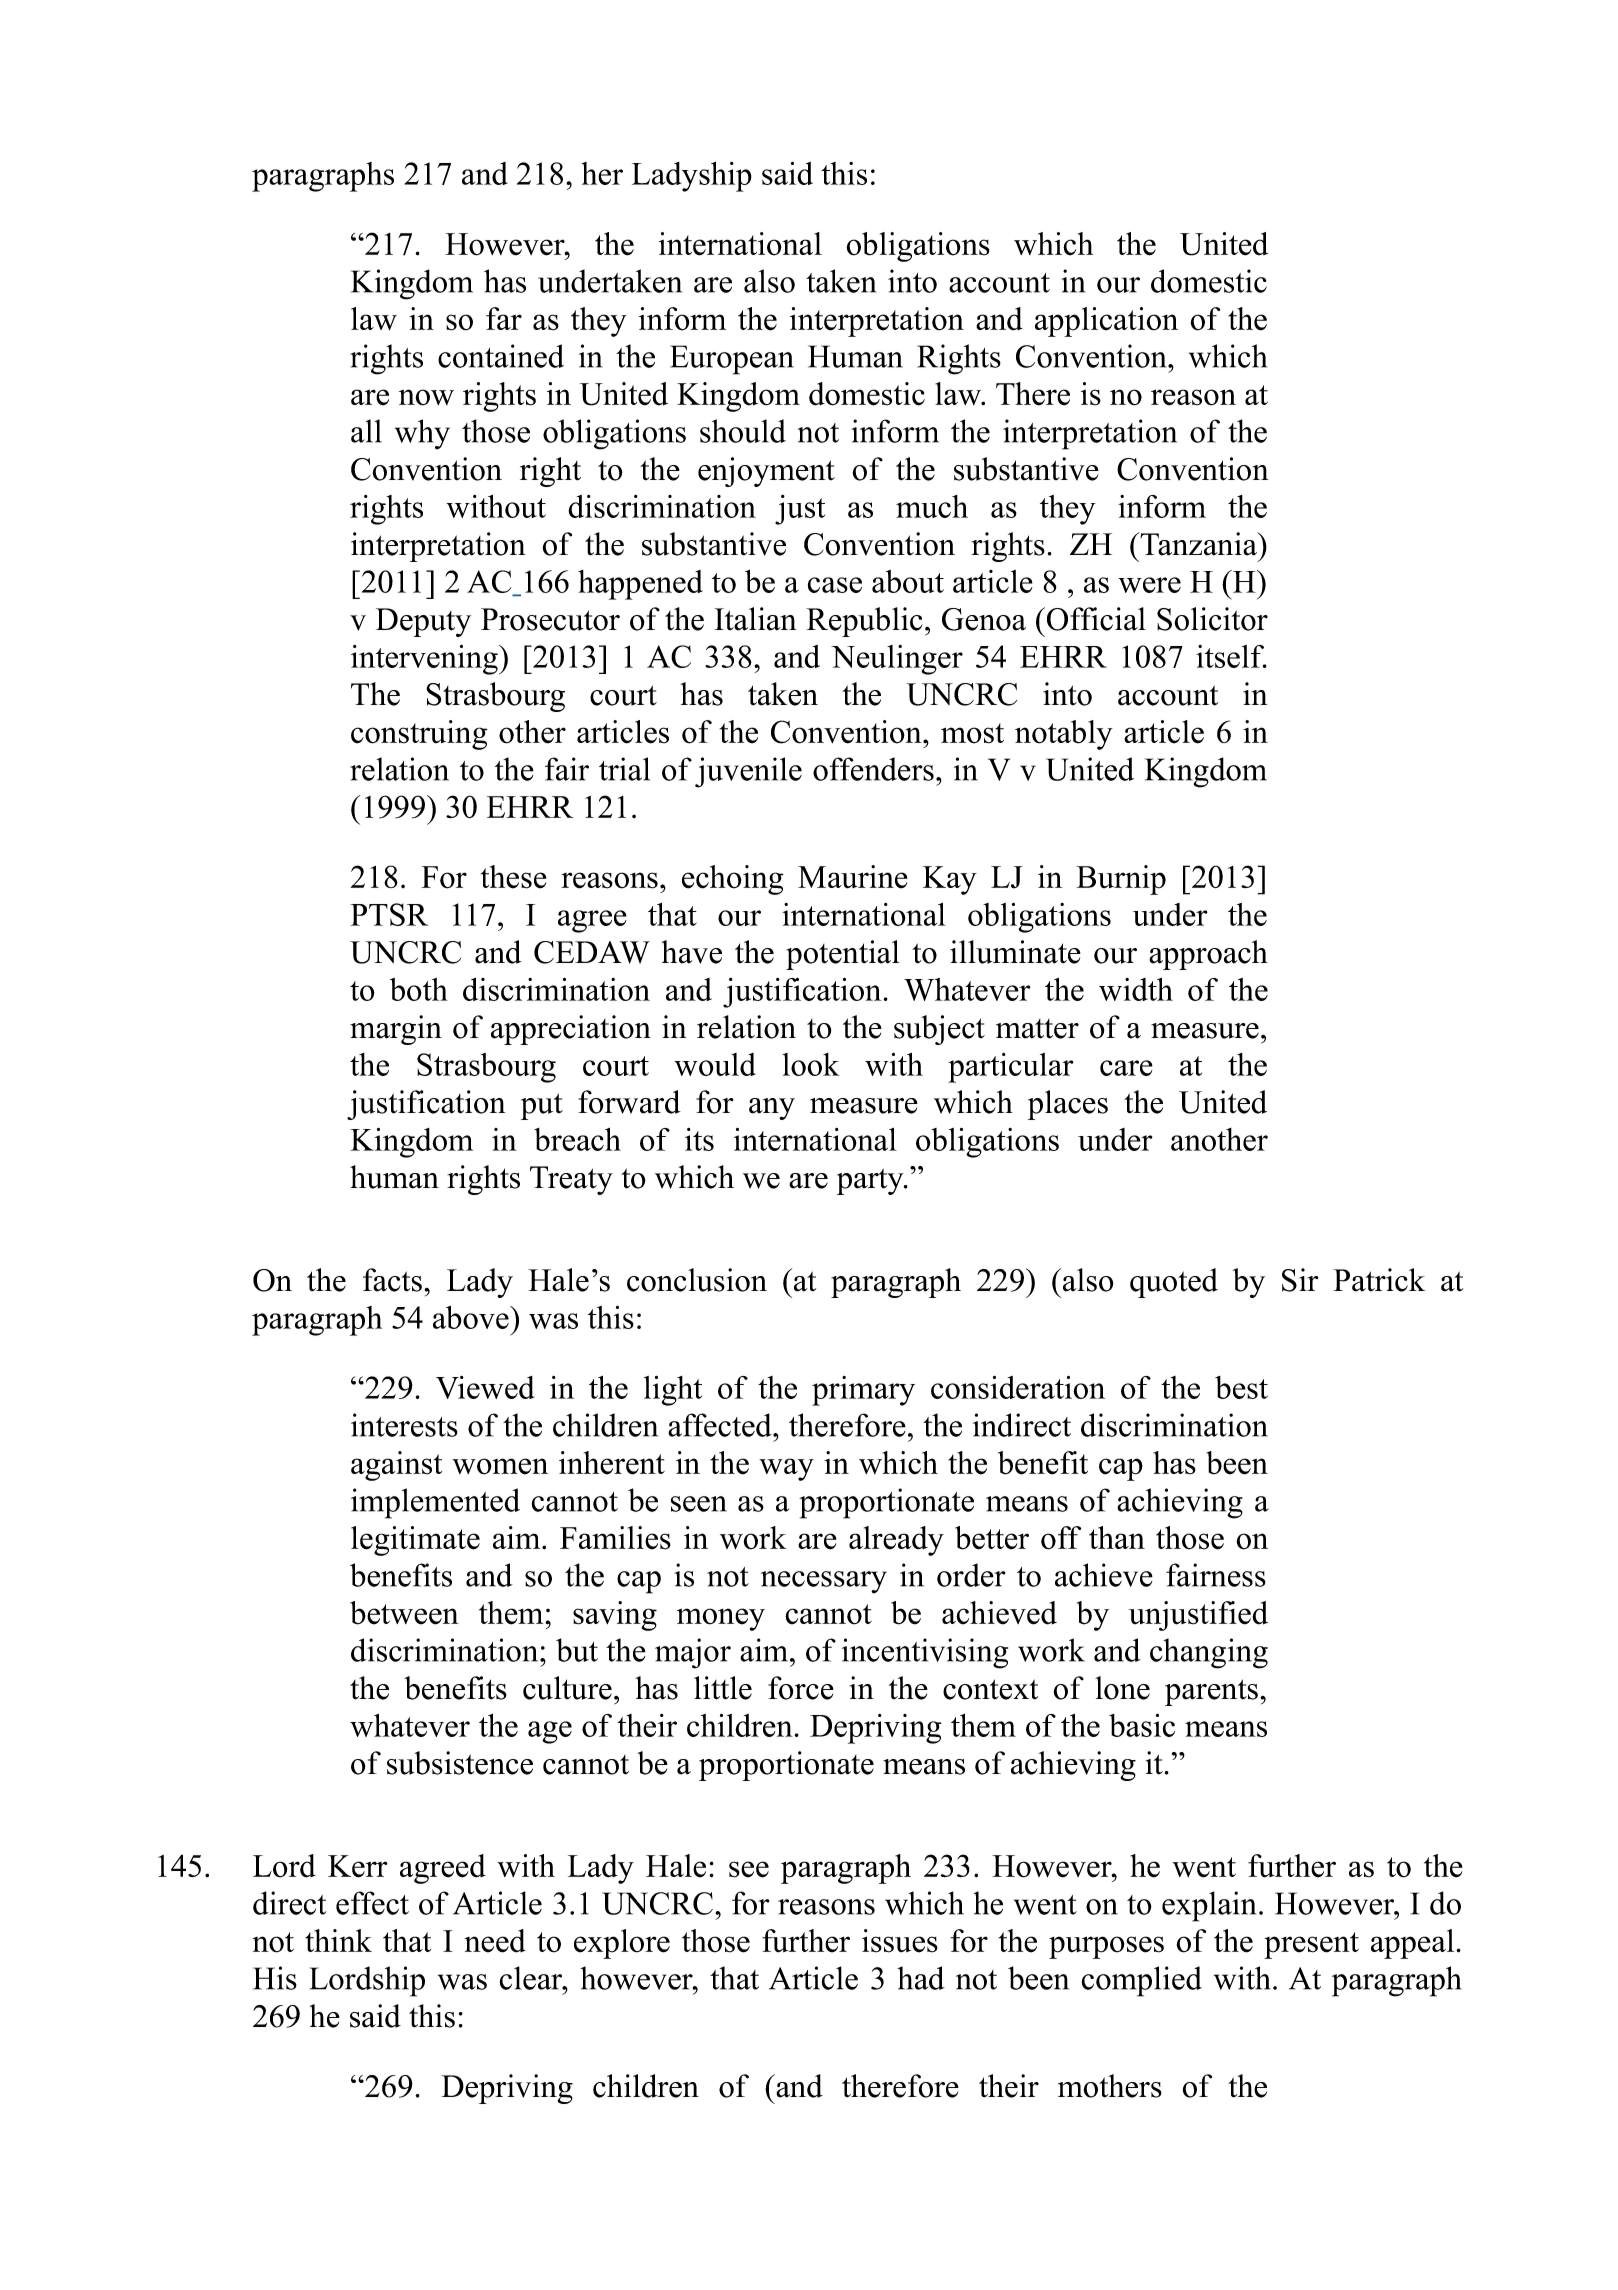 This image has height=2290, width=1618. What do you see at coordinates (896, 1541) in the image?
I see `already` at bounding box center [896, 1541].
